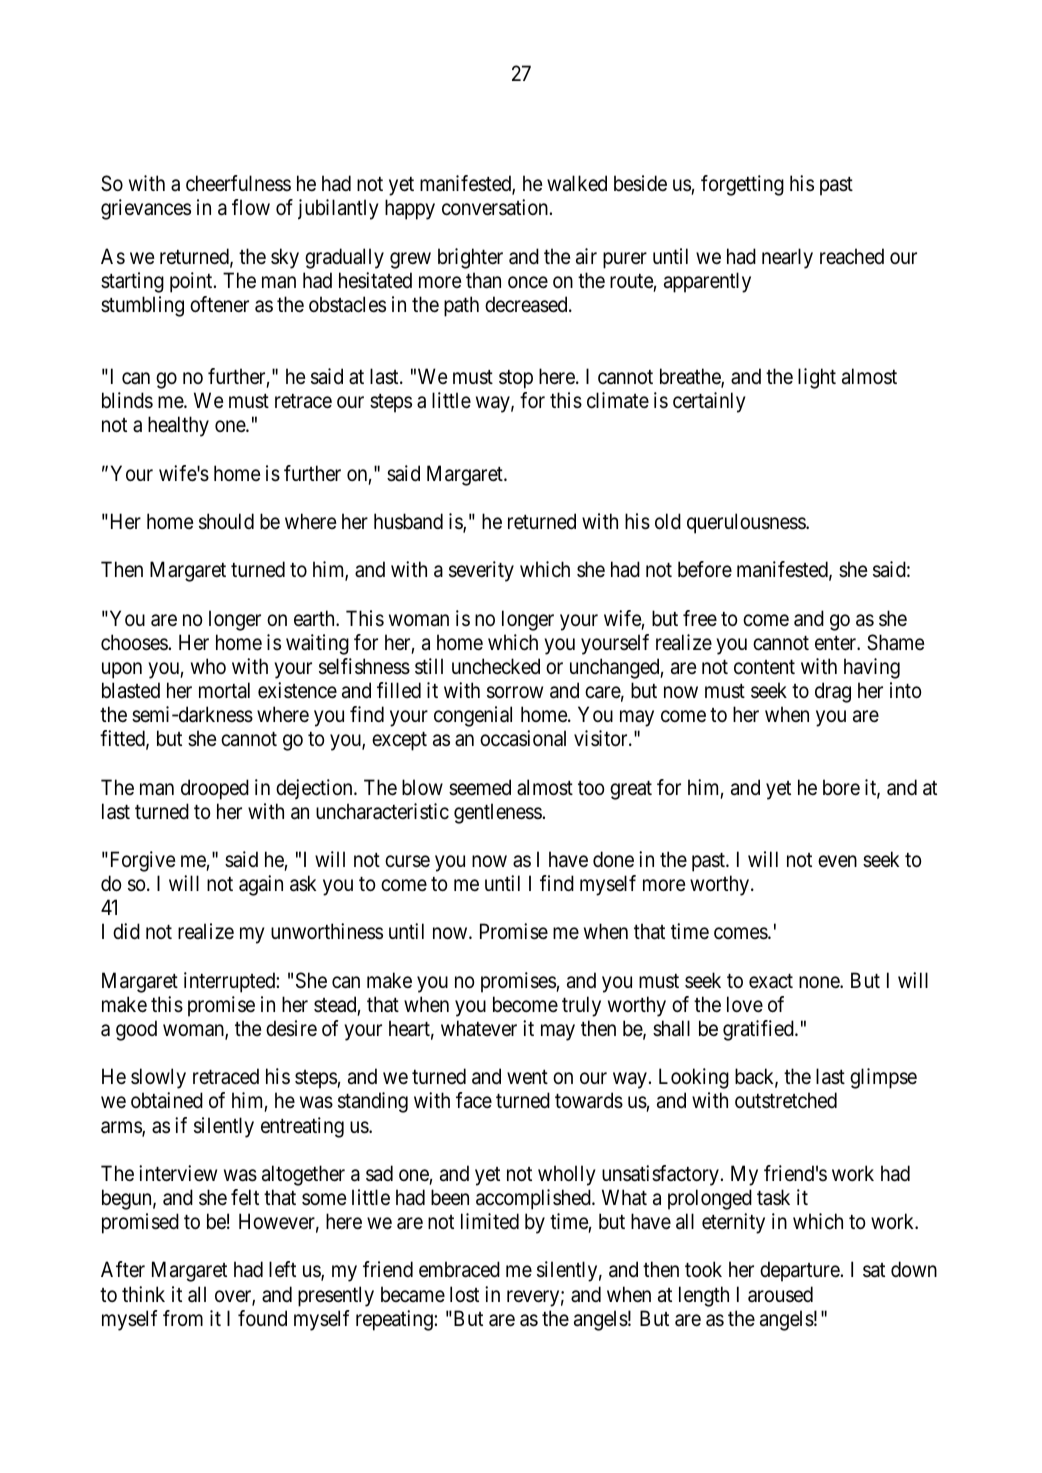 The image size is (1042, 1473). What do you see at coordinates (820, 982) in the screenshot?
I see `none` at bounding box center [820, 982].
